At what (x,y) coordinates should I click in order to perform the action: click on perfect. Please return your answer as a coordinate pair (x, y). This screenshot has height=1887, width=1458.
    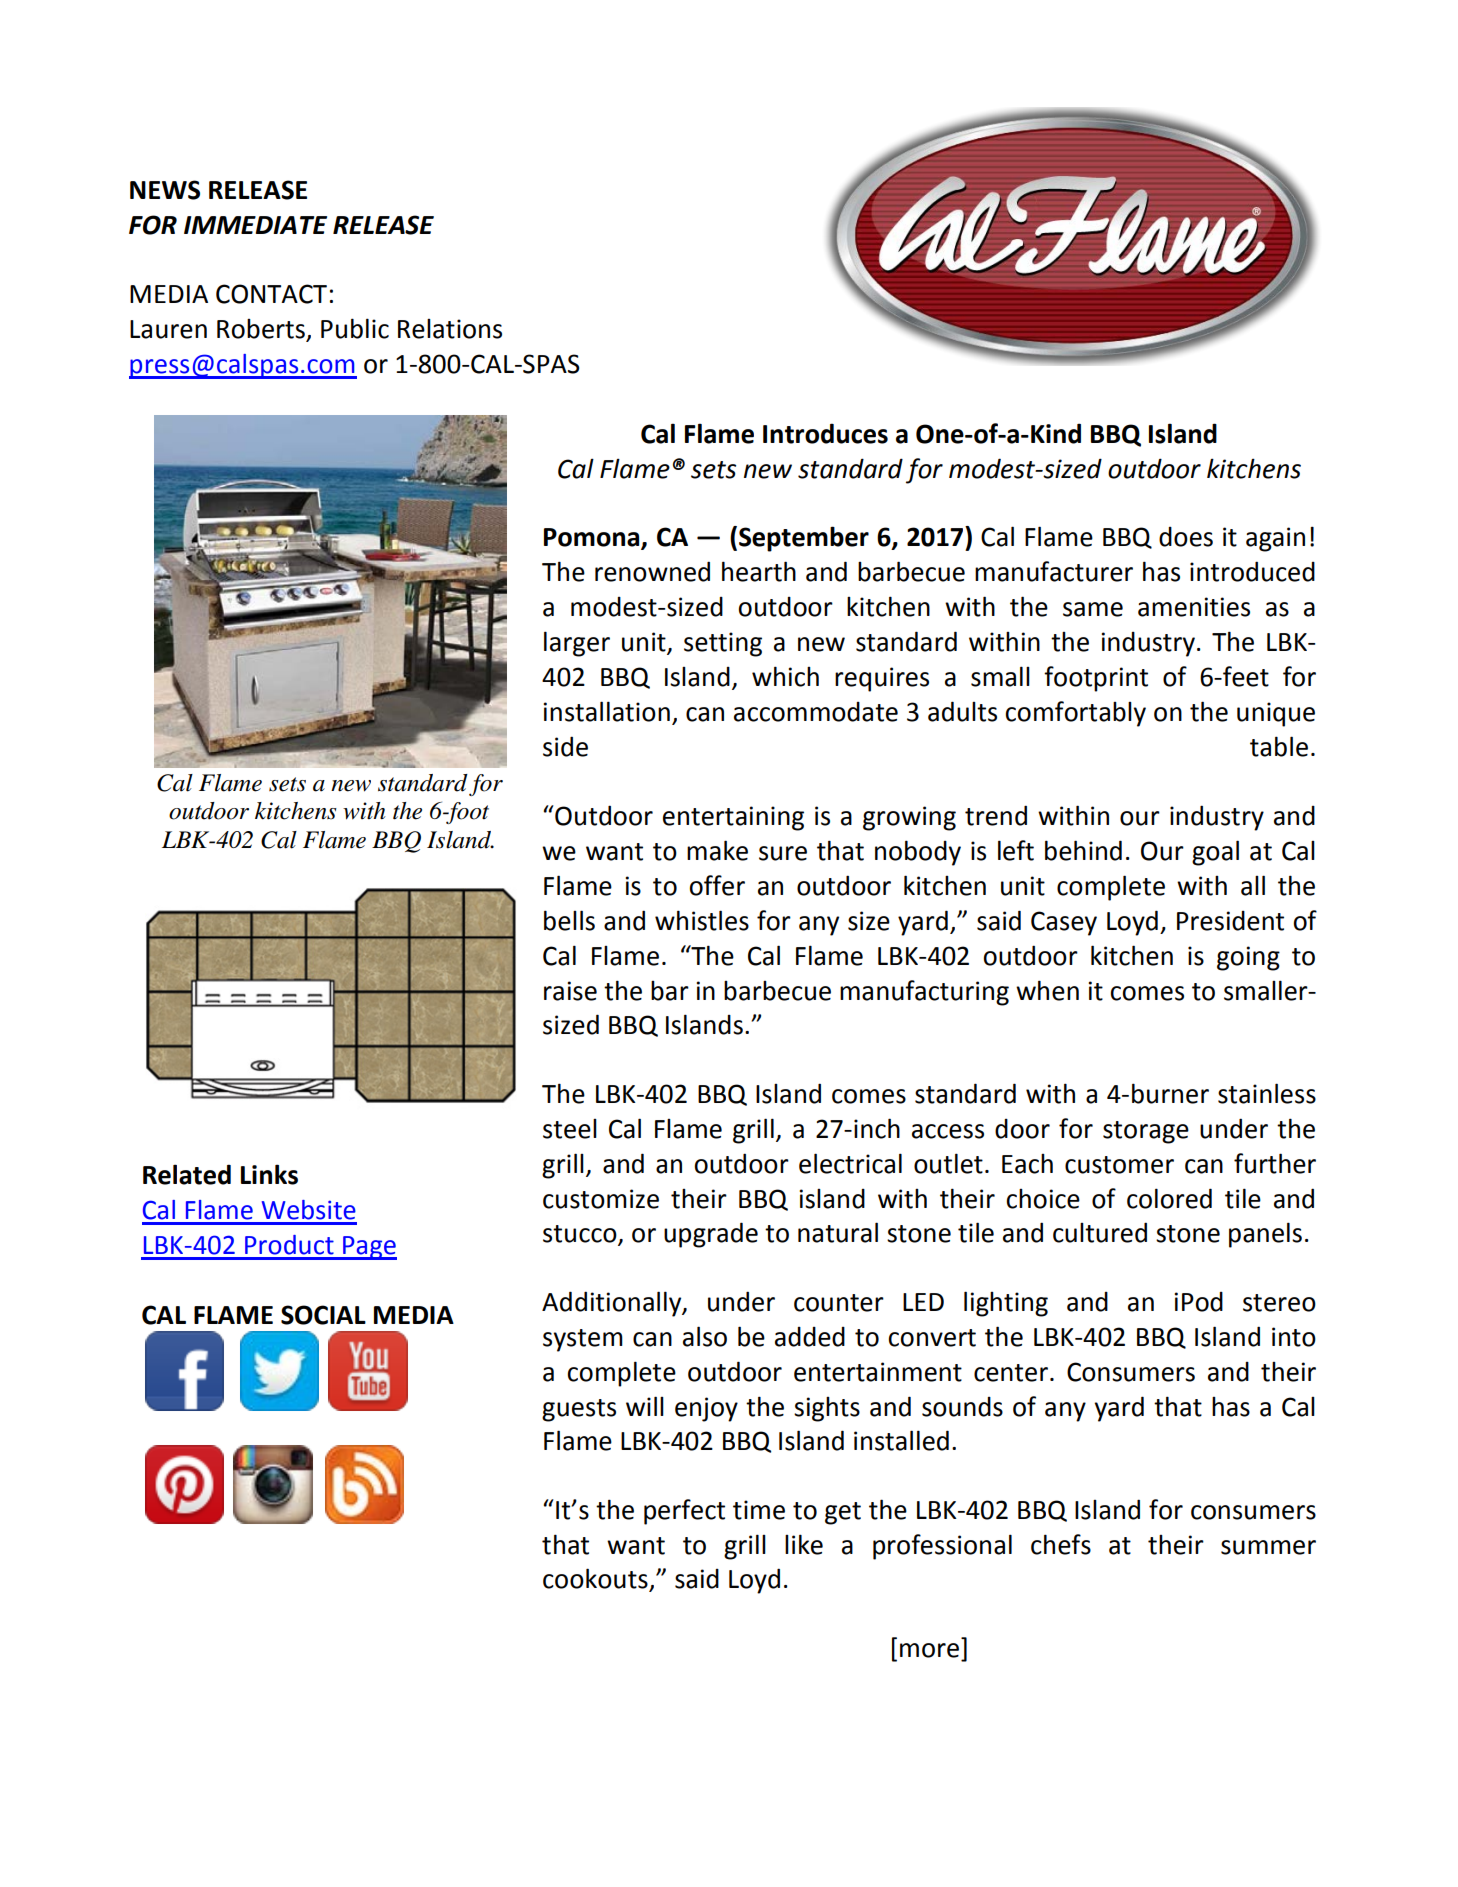
    Looking at the image, I should click on (684, 1512).
